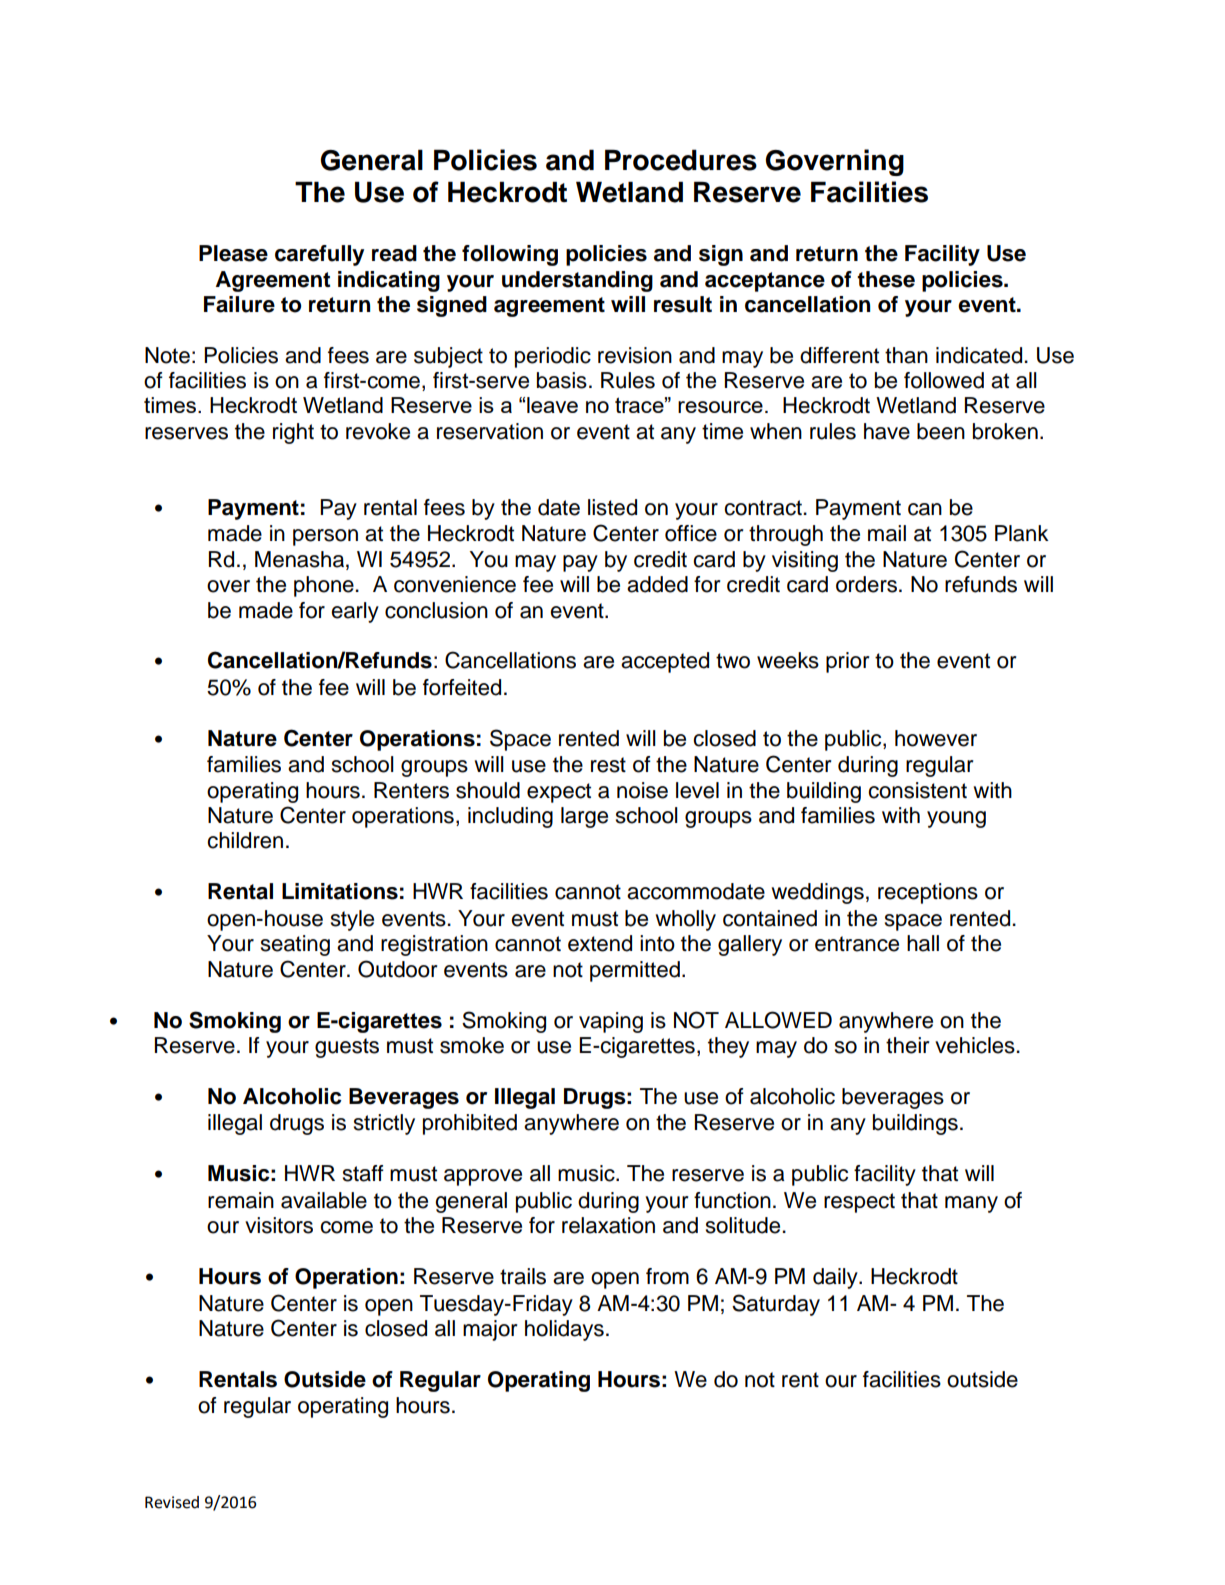 This screenshot has width=1225, height=1585. Describe the element at coordinates (600, 943) in the screenshot. I see `extend` at that location.
